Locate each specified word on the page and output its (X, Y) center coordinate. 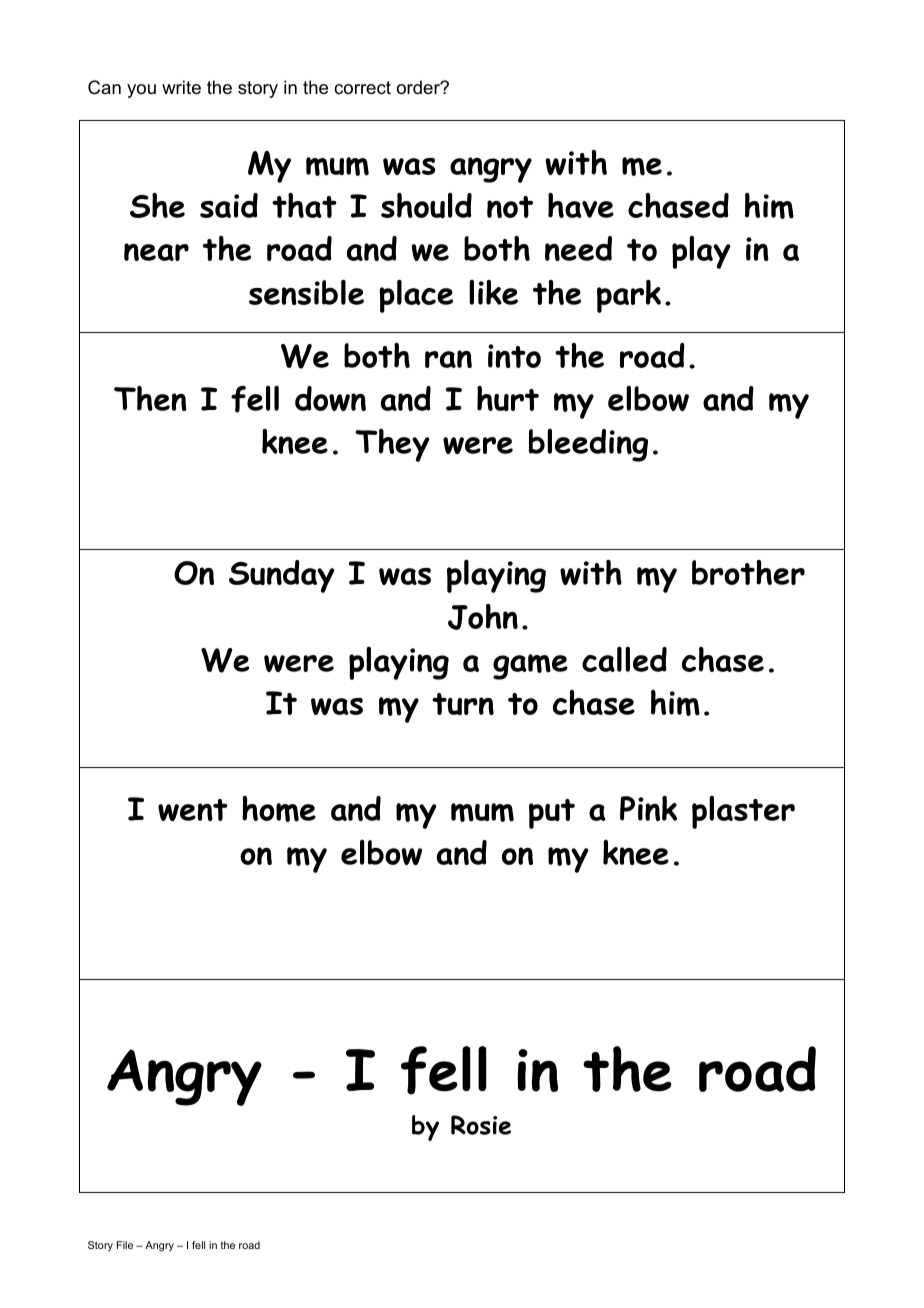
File (125, 1245)
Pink (648, 808)
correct (362, 88)
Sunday (282, 576)
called (624, 659)
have (581, 205)
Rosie (481, 1125)
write (181, 87)
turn (463, 704)
